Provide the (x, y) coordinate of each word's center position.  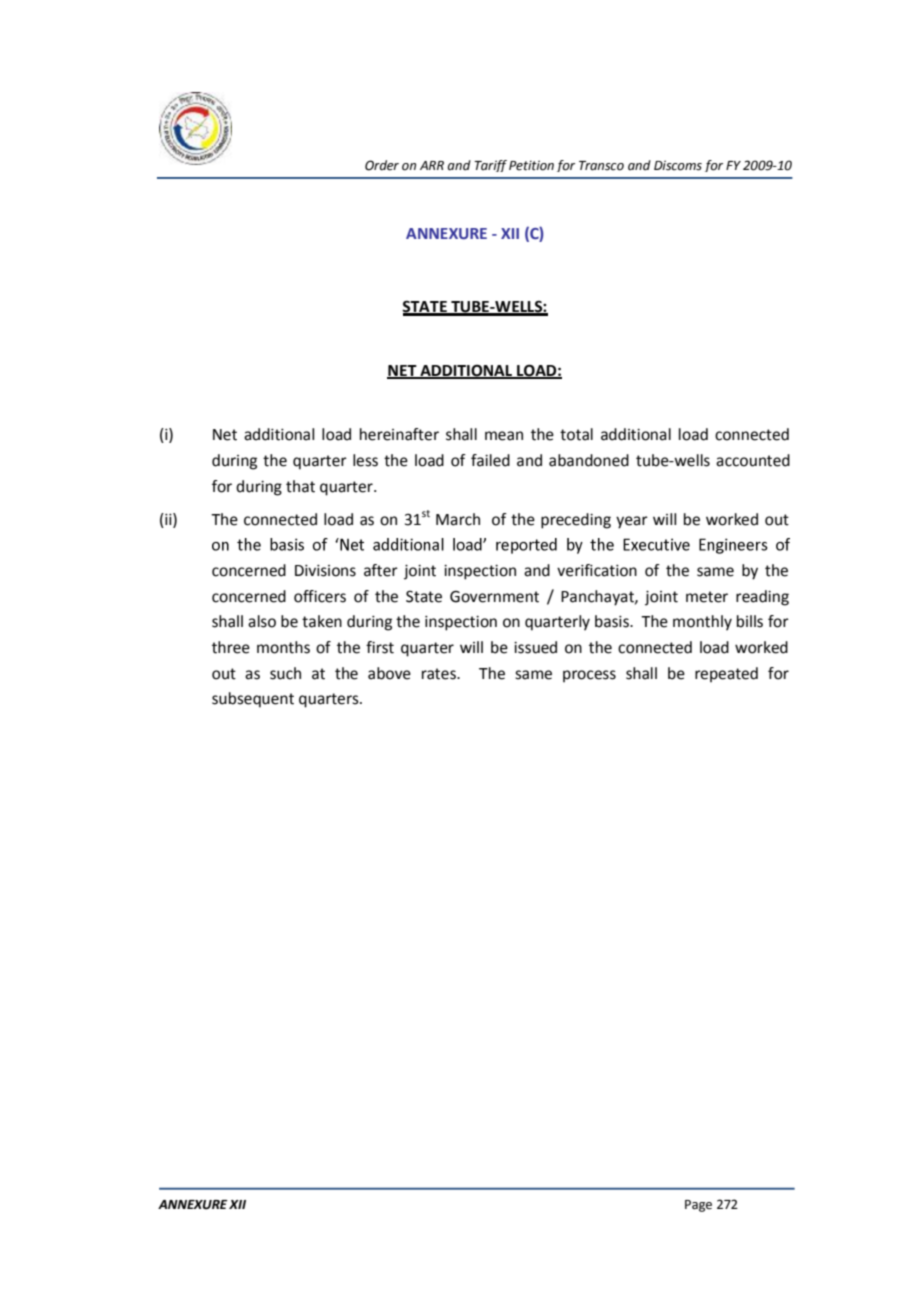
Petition (531, 165)
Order (382, 165)
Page (698, 1206)
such (285, 673)
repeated (726, 675)
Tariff (490, 166)
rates (440, 674)
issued (535, 647)
